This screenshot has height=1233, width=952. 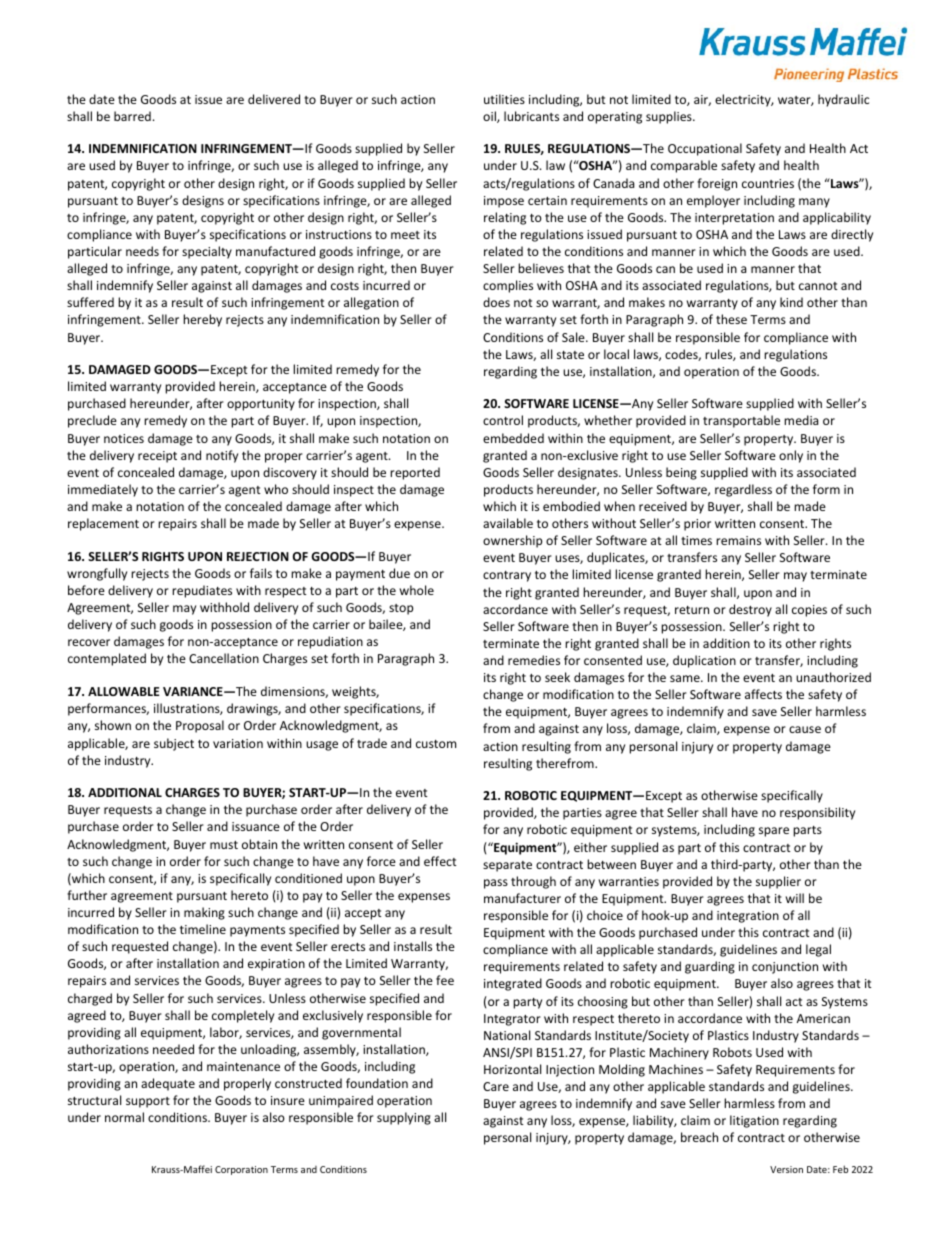 What do you see at coordinates (750, 610) in the screenshot?
I see `destroy` at bounding box center [750, 610].
